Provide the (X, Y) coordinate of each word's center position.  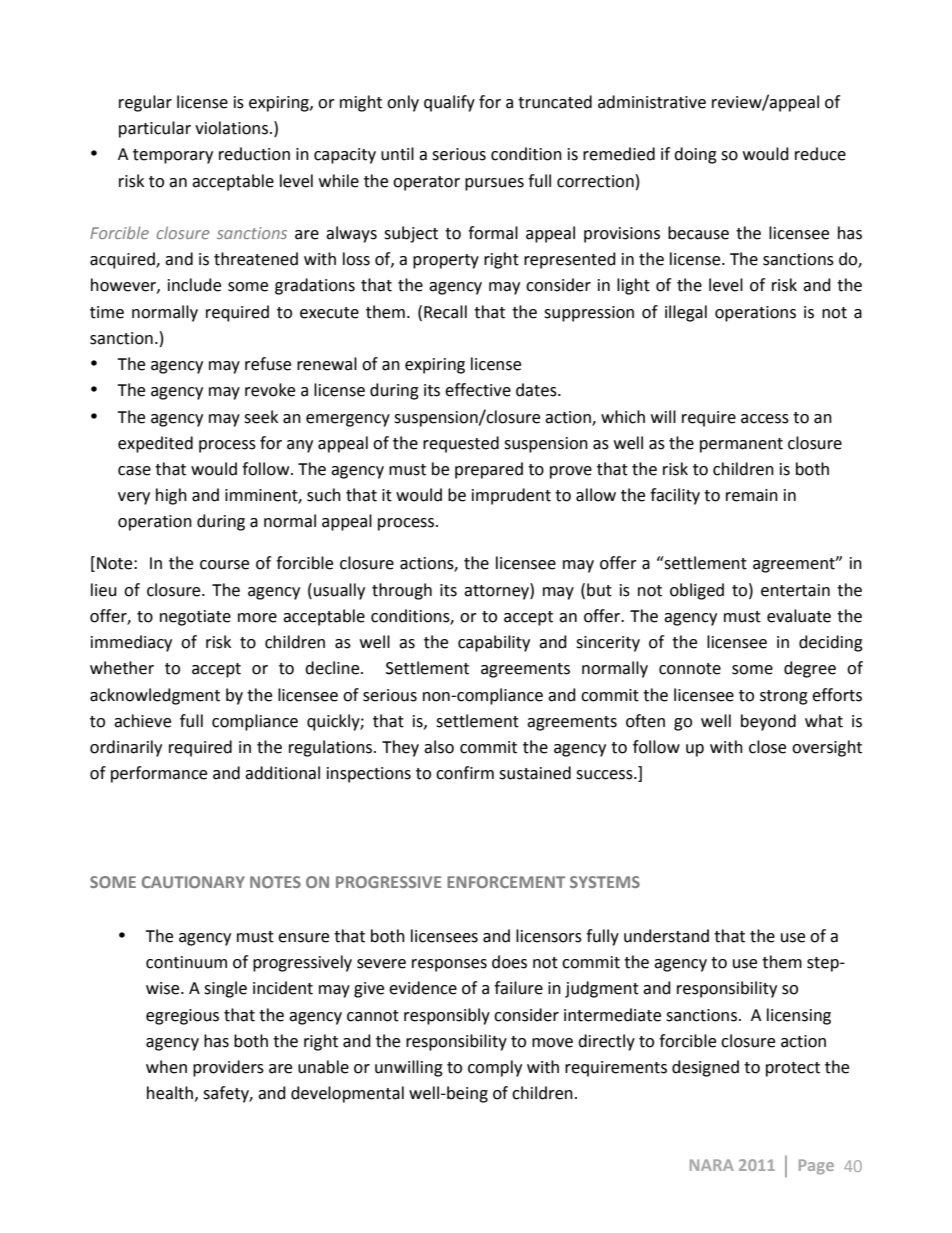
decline (333, 668)
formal (493, 233)
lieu (104, 590)
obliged (697, 591)
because (698, 233)
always (351, 234)
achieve (142, 721)
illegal (686, 313)
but (599, 590)
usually (339, 591)
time (107, 312)
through (402, 591)
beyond (768, 722)
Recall (445, 312)
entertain (795, 590)
